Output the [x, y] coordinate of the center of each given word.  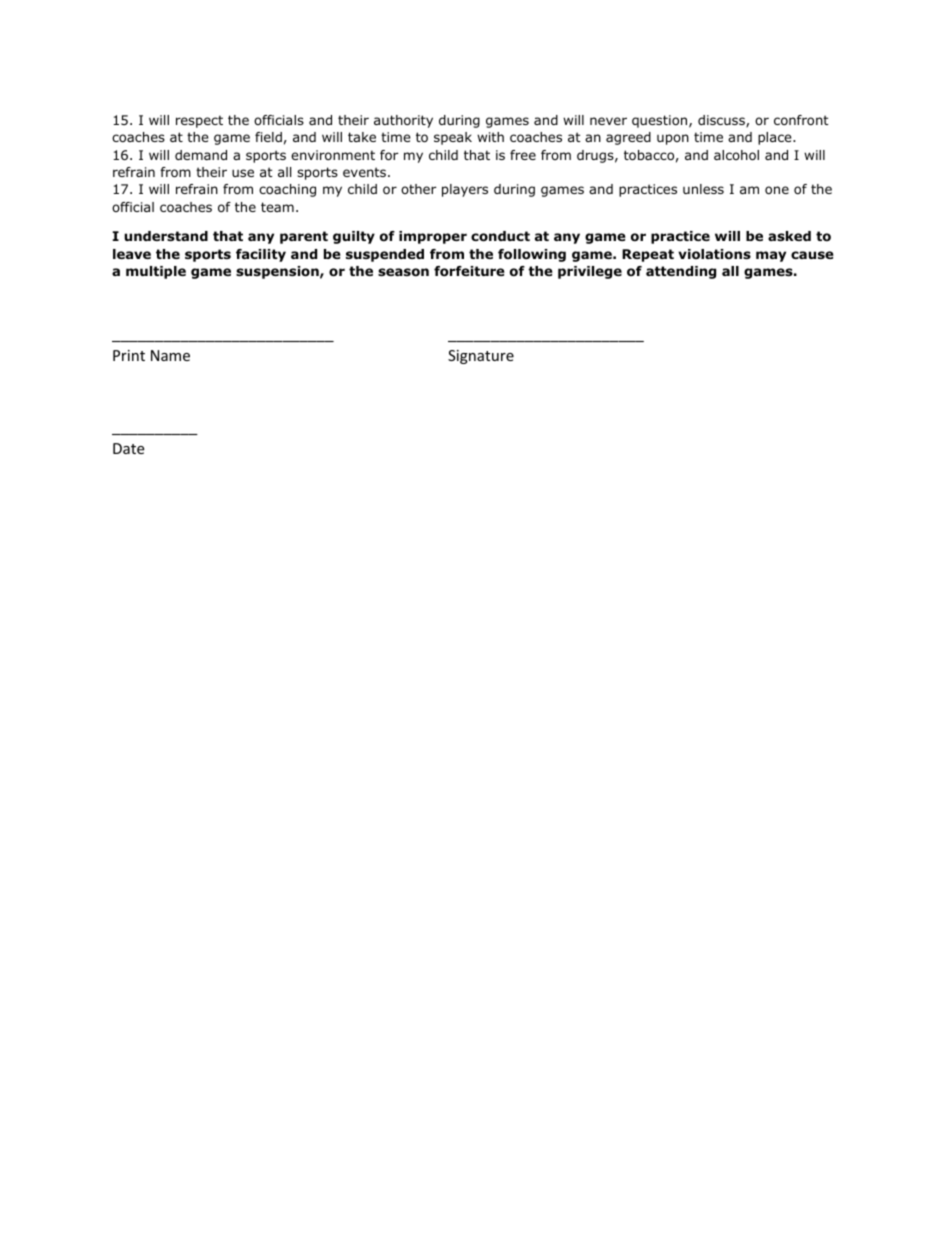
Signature [481, 357]
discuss [722, 121]
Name [170, 355]
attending [681, 272]
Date [128, 448]
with [490, 137]
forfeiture [469, 271]
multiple [156, 272]
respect [199, 121]
